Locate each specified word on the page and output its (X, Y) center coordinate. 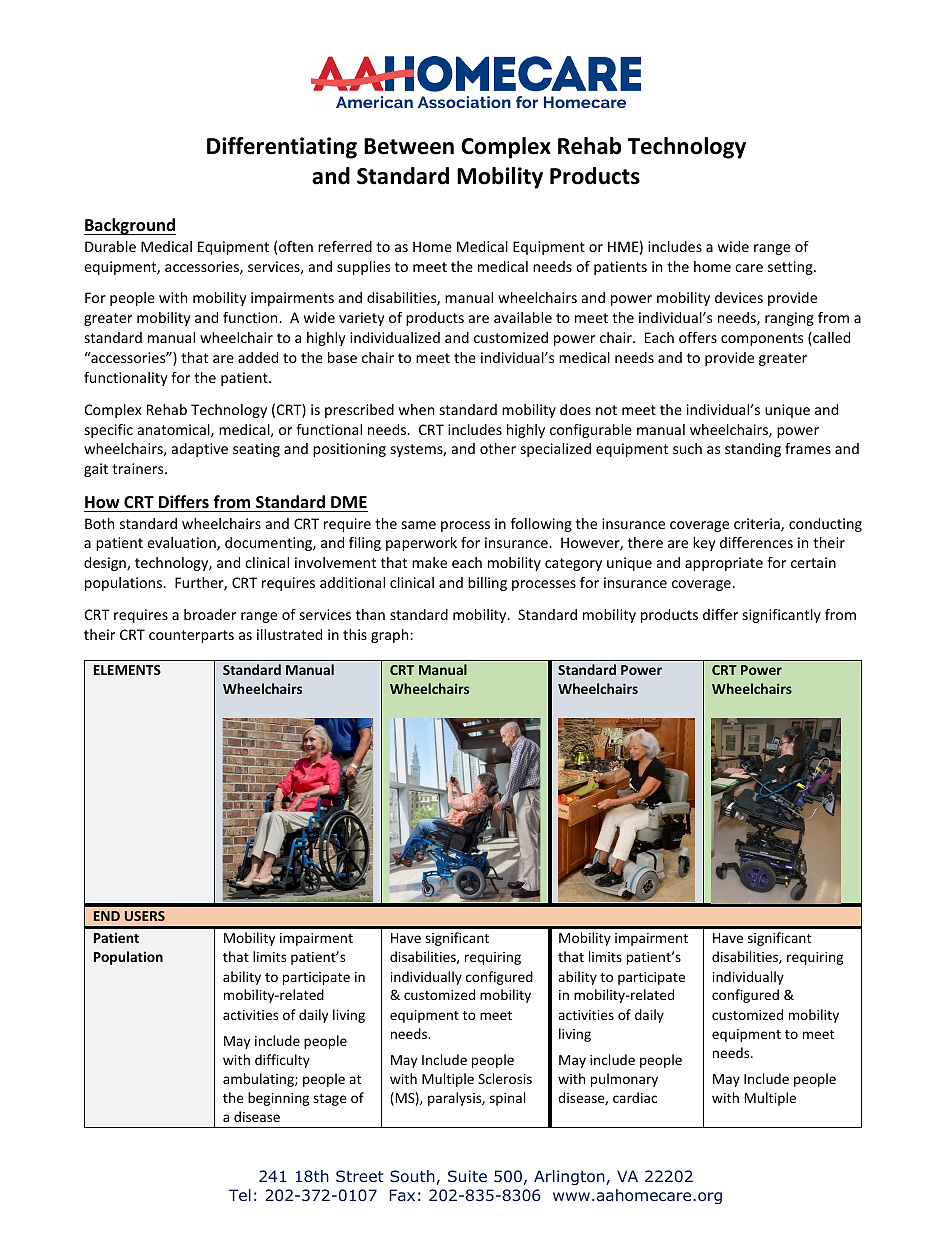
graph (391, 636)
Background (130, 226)
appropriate (724, 564)
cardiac (635, 1097)
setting (791, 268)
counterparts (191, 636)
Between (409, 146)
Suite (467, 1176)
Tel (239, 1195)
